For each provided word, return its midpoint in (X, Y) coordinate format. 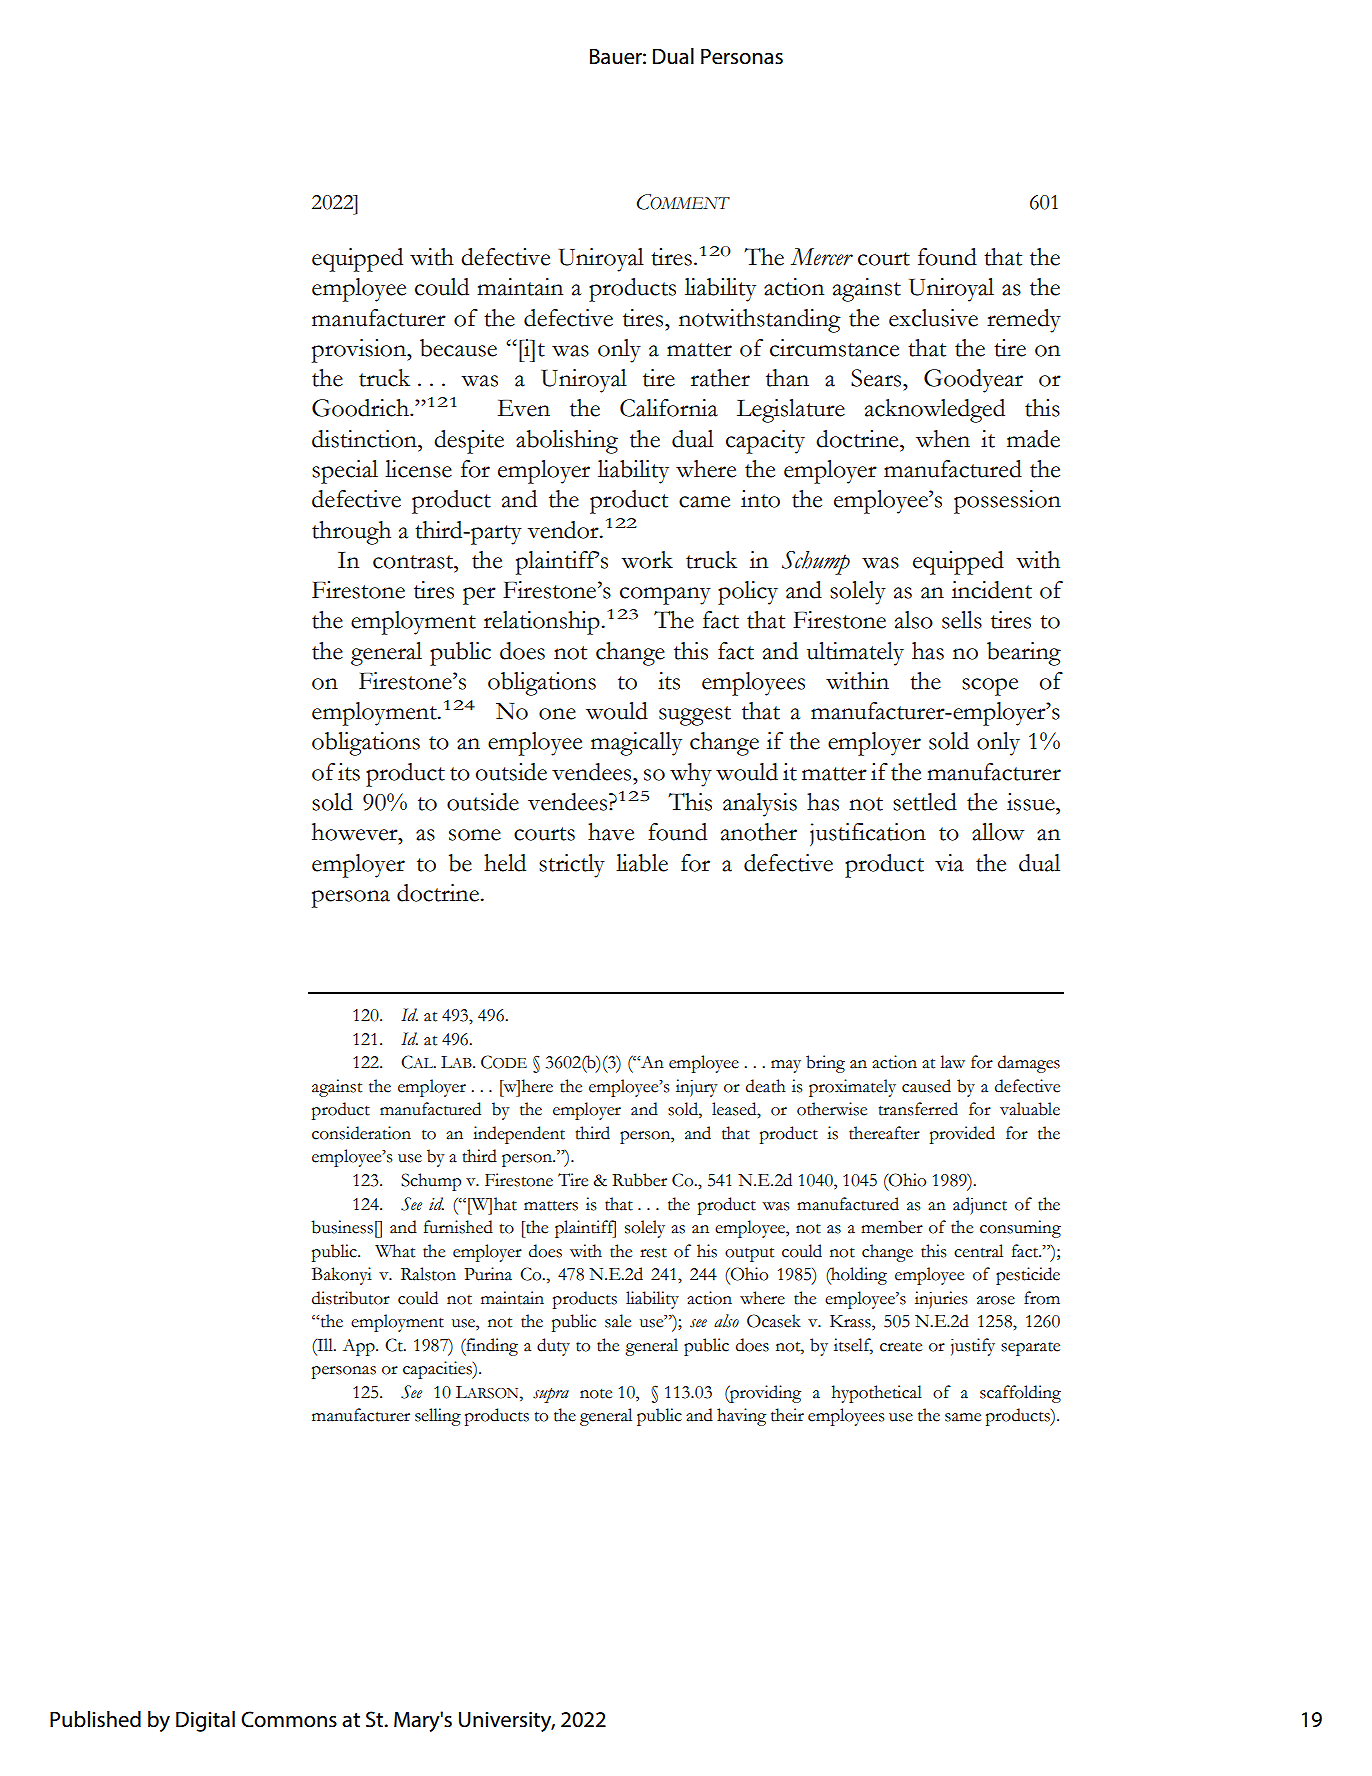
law (952, 1062)
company (665, 596)
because (458, 348)
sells (962, 620)
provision (360, 351)
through (351, 533)
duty (553, 1347)
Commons (289, 1719)
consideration (361, 1133)
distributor (351, 1298)
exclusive (933, 318)
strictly (572, 866)
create (901, 1347)
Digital (205, 1721)
